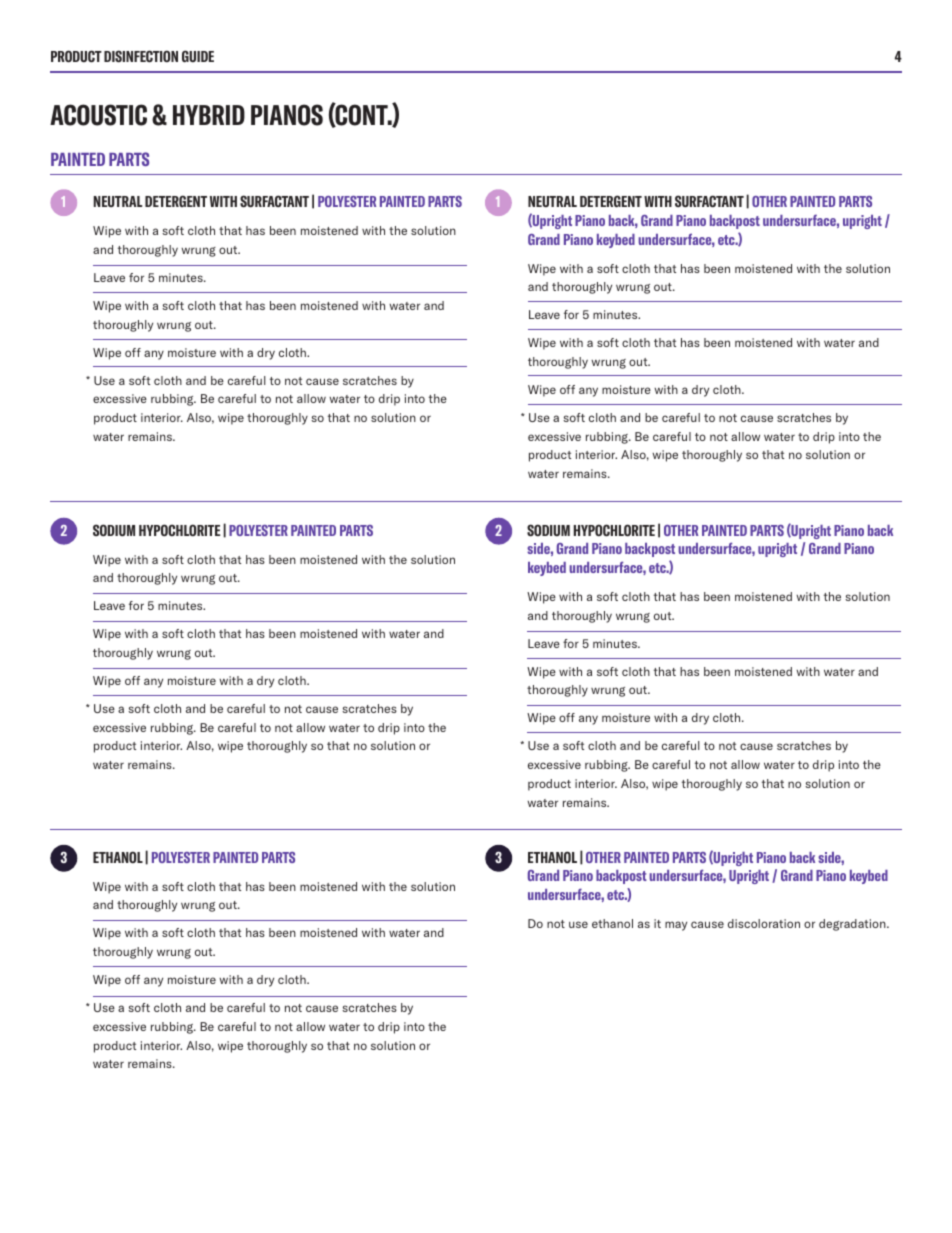 This image has height=1233, width=952. I want to click on DISINFECTION, so click(141, 56).
